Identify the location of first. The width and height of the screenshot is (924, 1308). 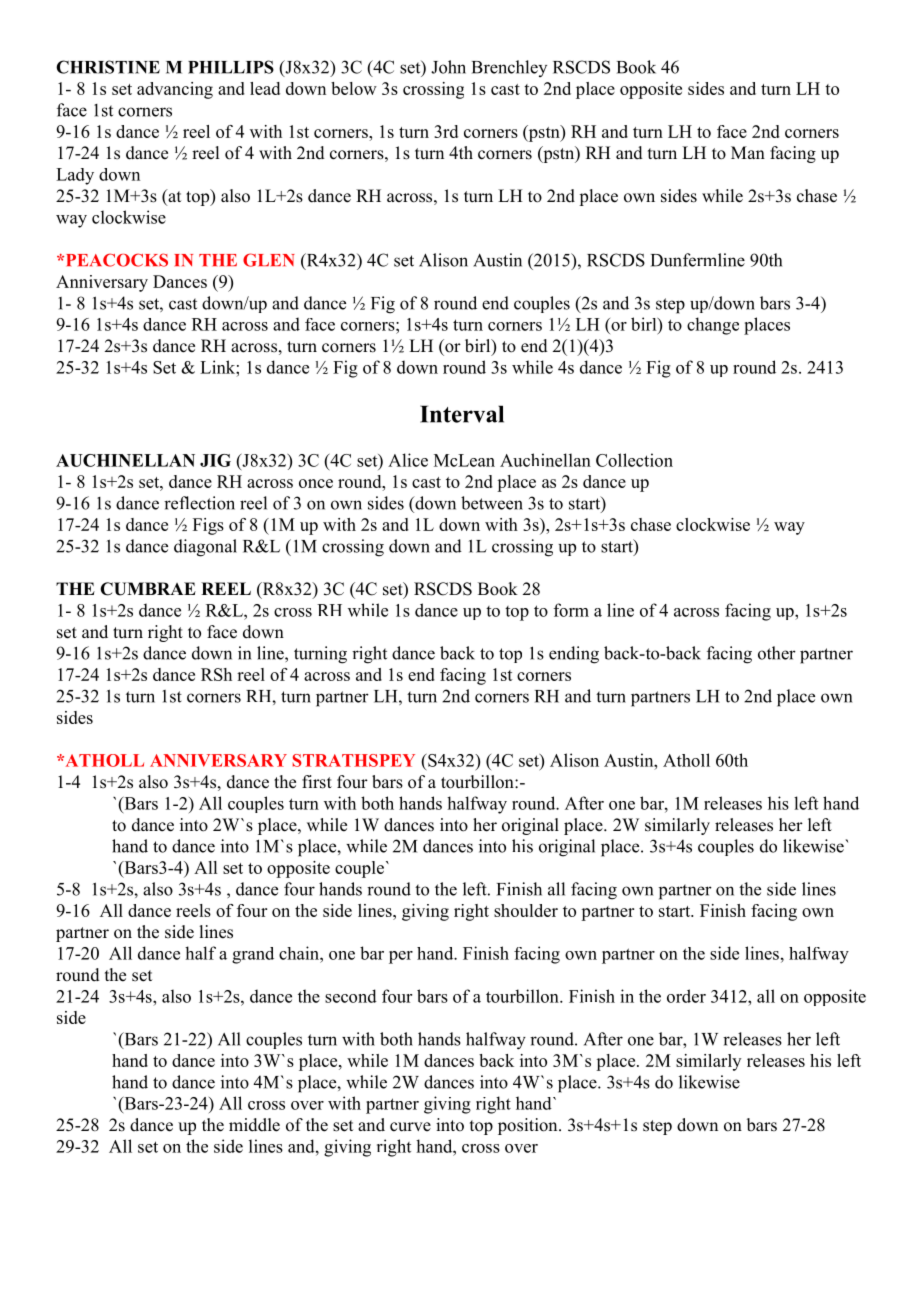
(317, 782).
